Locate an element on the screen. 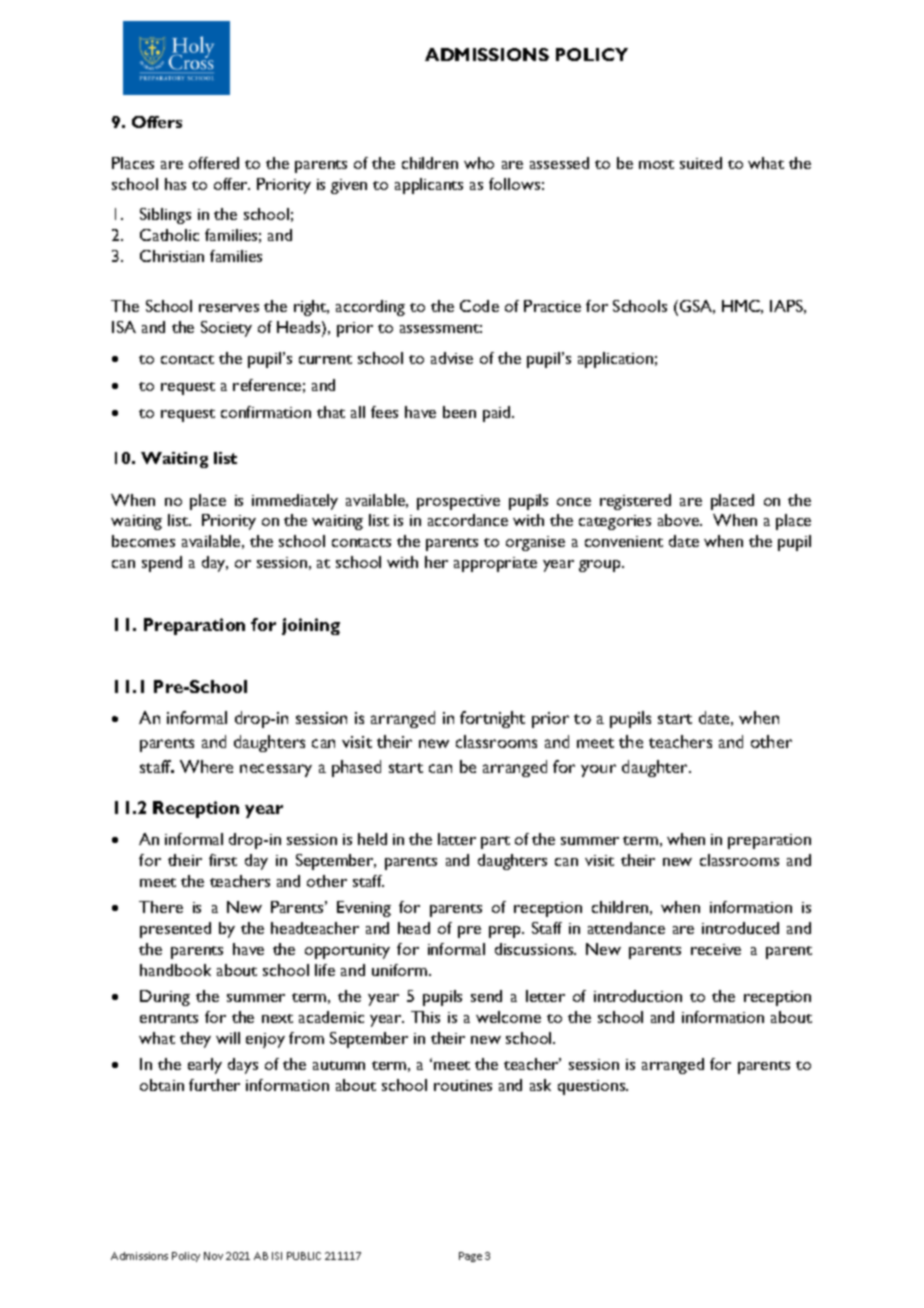 The image size is (924, 1308). your is located at coordinates (598, 770).
